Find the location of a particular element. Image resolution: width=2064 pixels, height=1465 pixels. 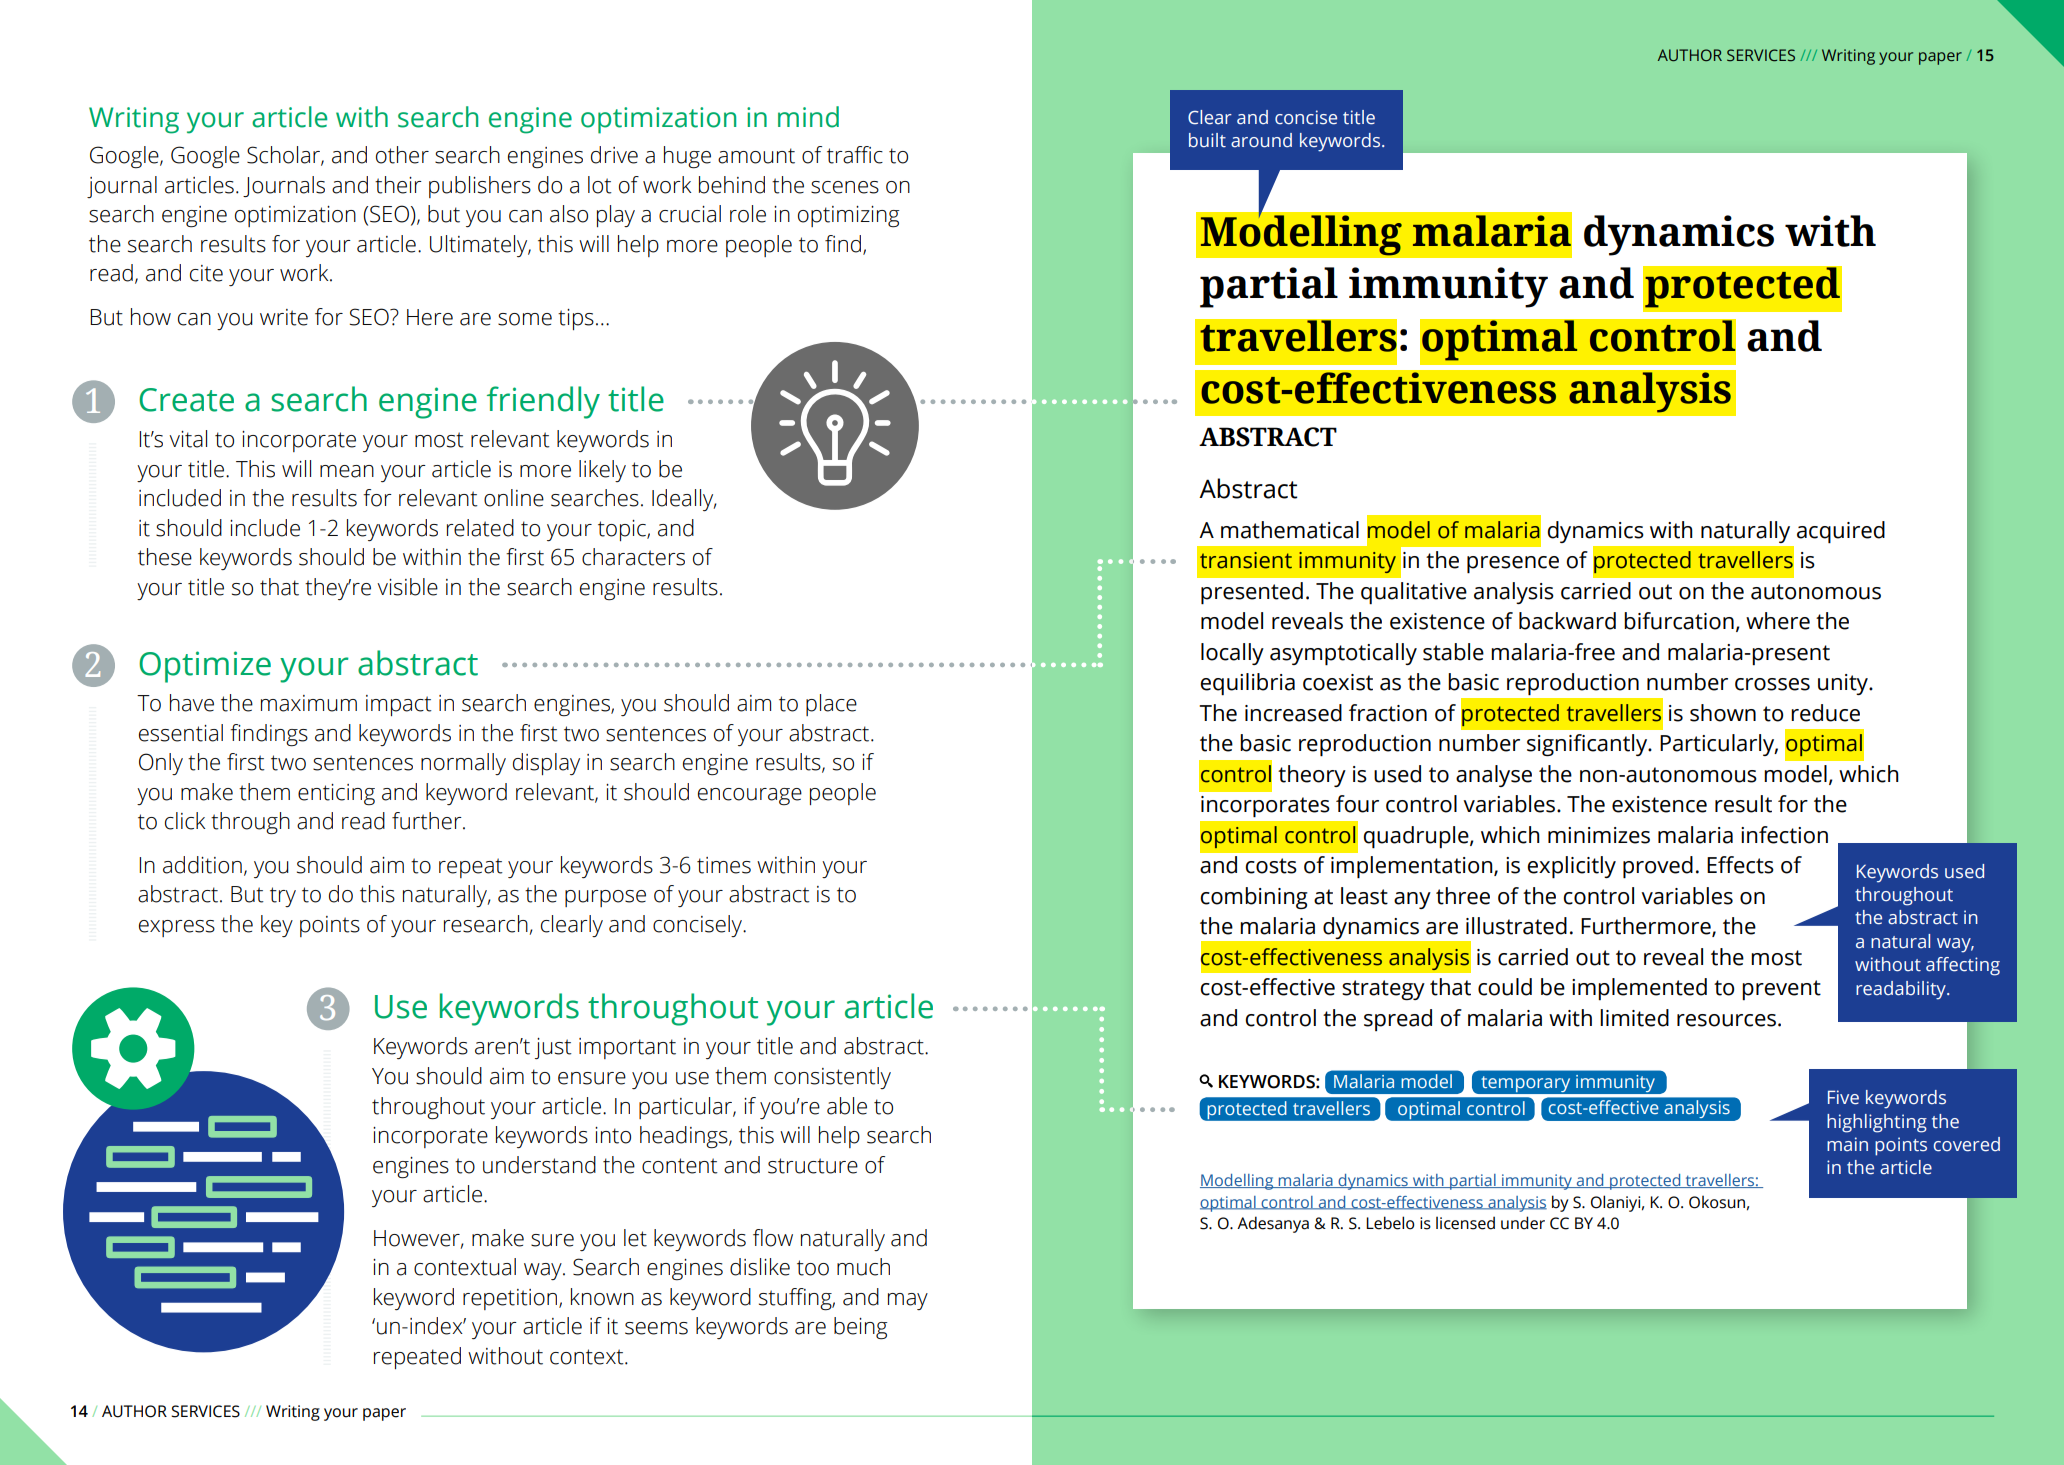

around is located at coordinates (1261, 140).
